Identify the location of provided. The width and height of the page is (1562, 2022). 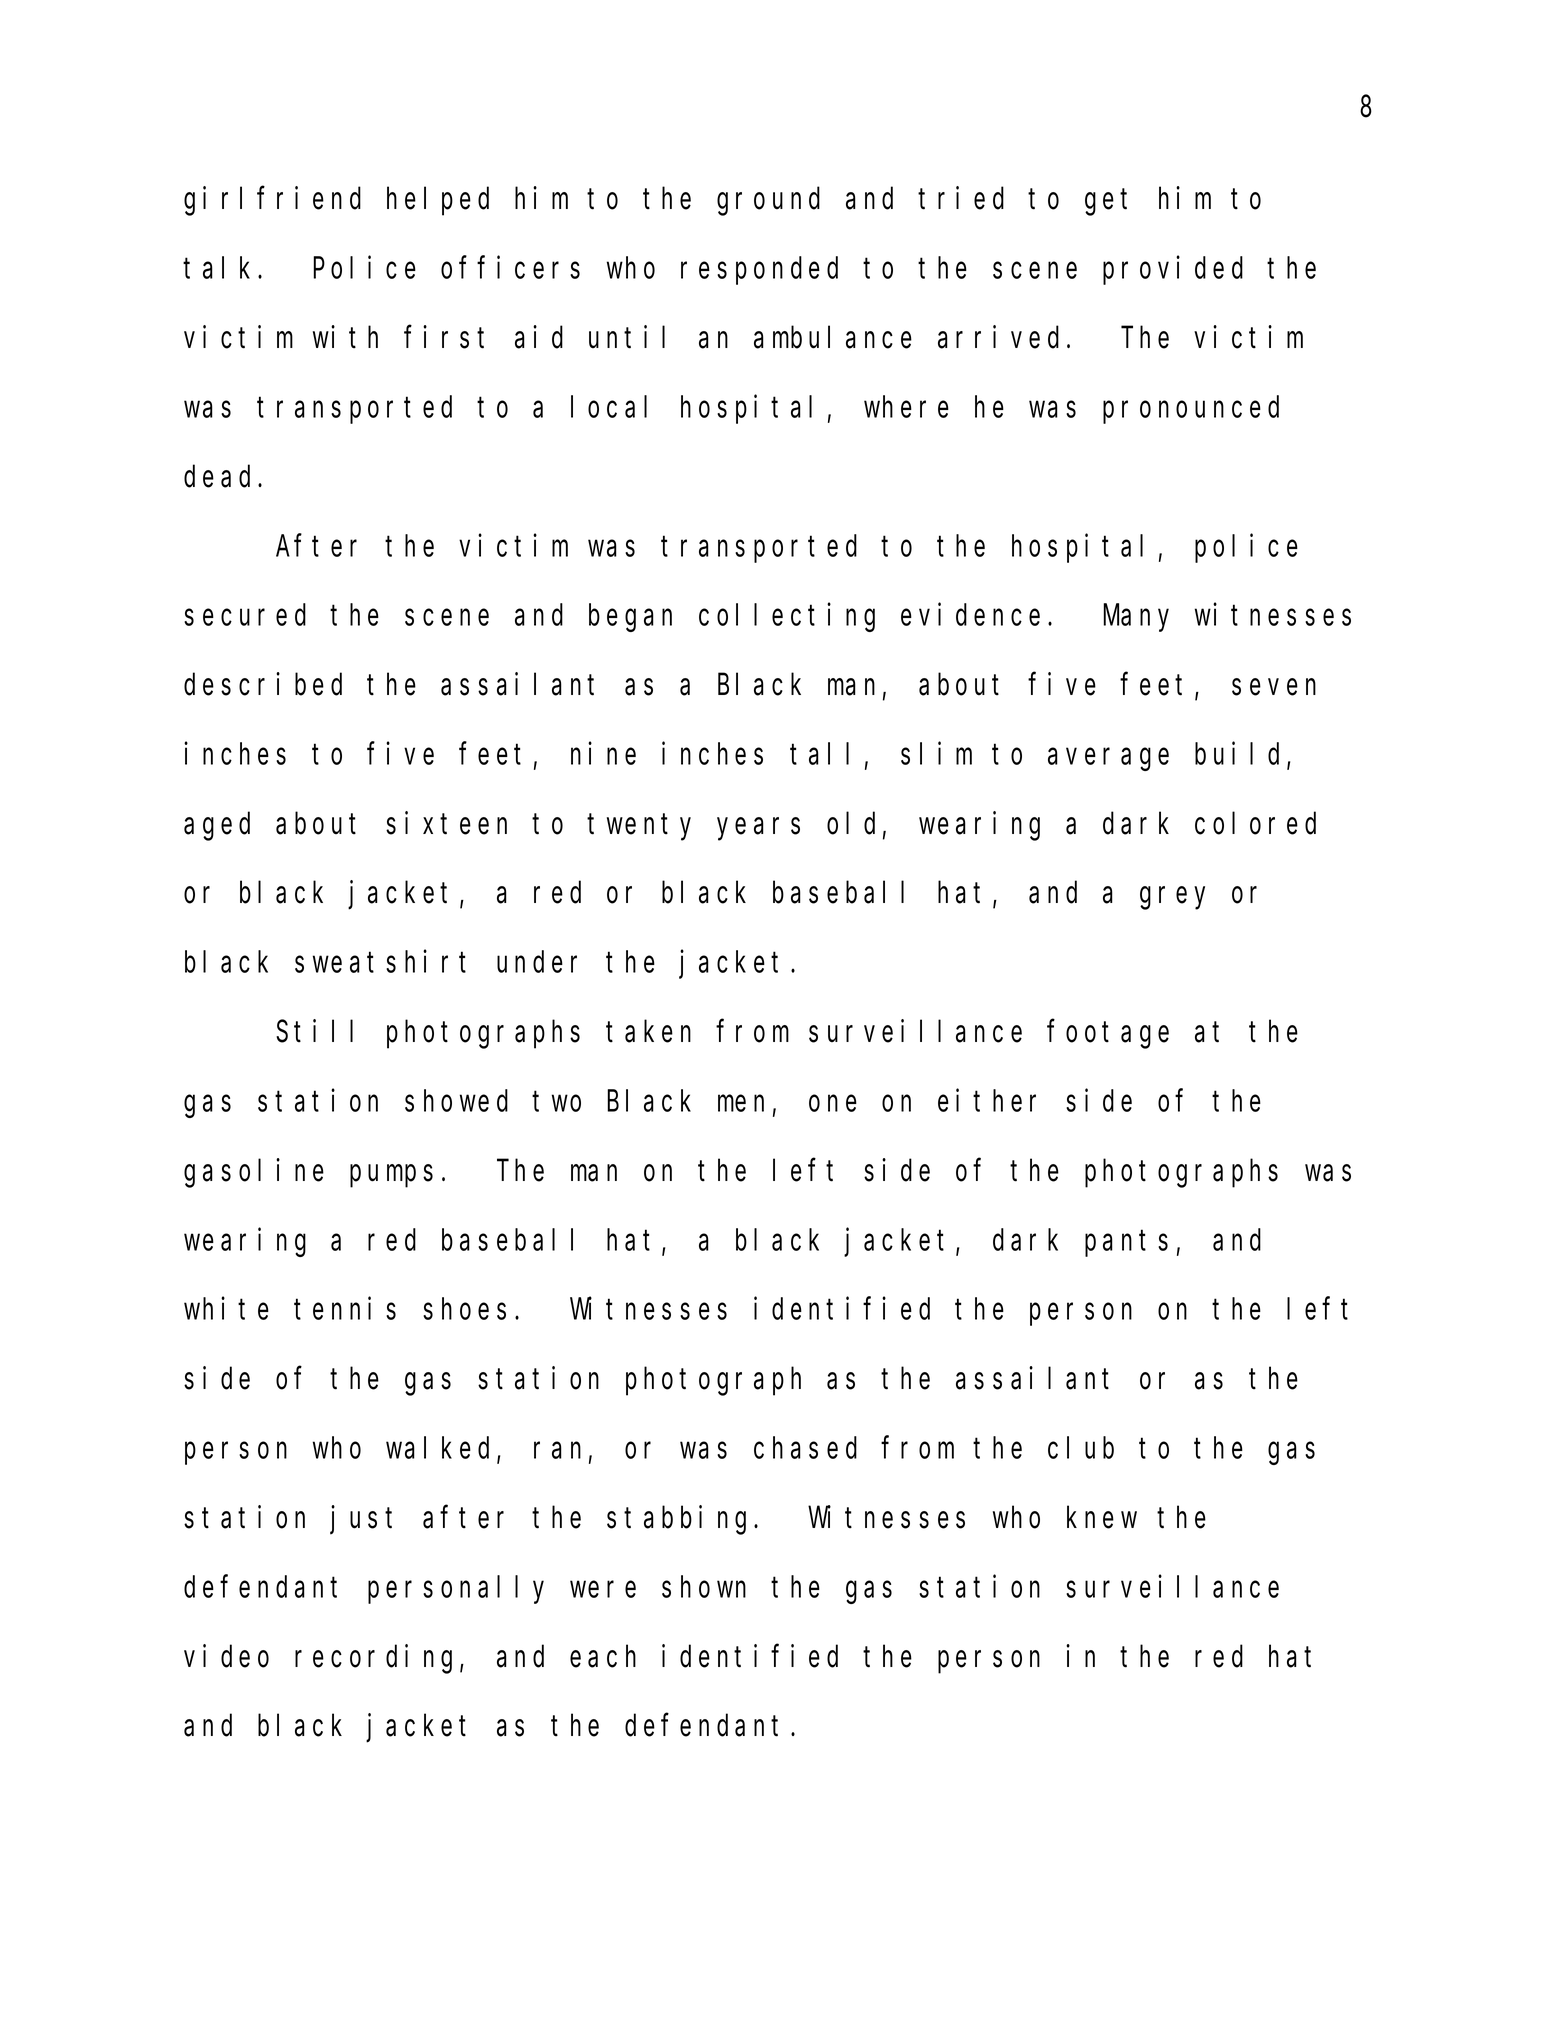
(1173, 270).
